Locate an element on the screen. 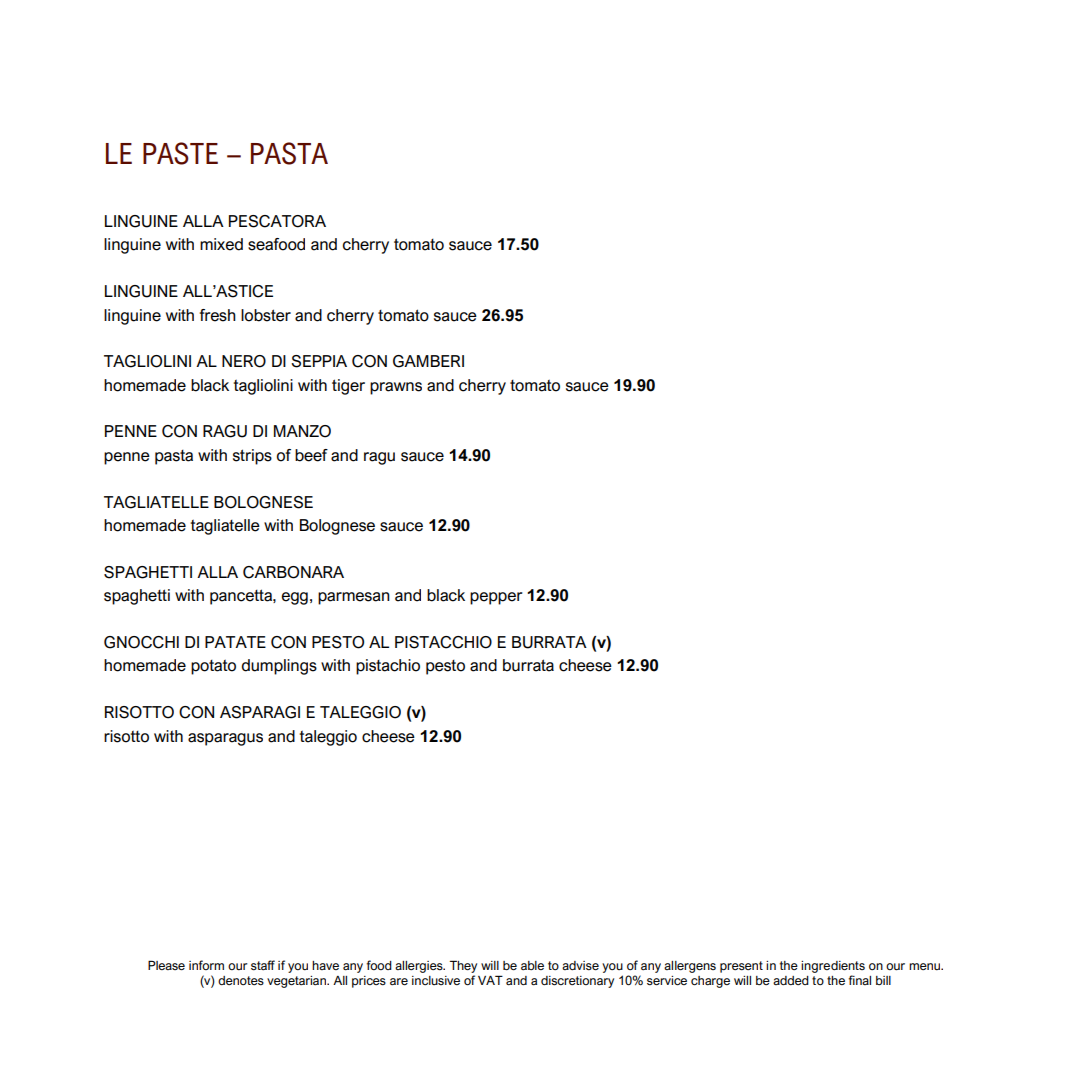 Image resolution: width=1092 pixels, height=1092 pixels. PASTE is located at coordinates (180, 153).
